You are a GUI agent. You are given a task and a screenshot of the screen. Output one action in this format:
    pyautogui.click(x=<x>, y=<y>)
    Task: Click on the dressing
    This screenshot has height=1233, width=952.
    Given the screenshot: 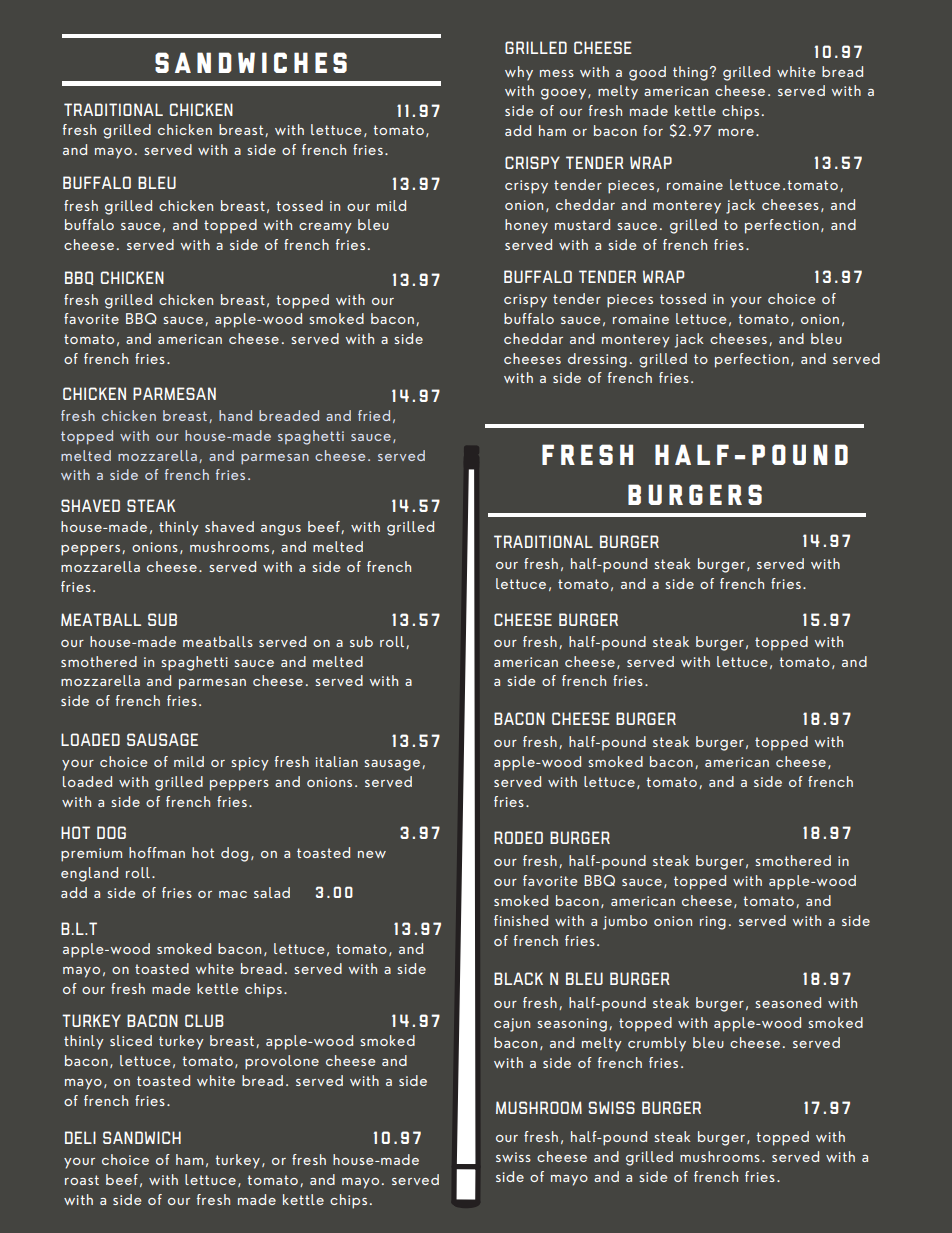 What is the action you would take?
    pyautogui.click(x=597, y=360)
